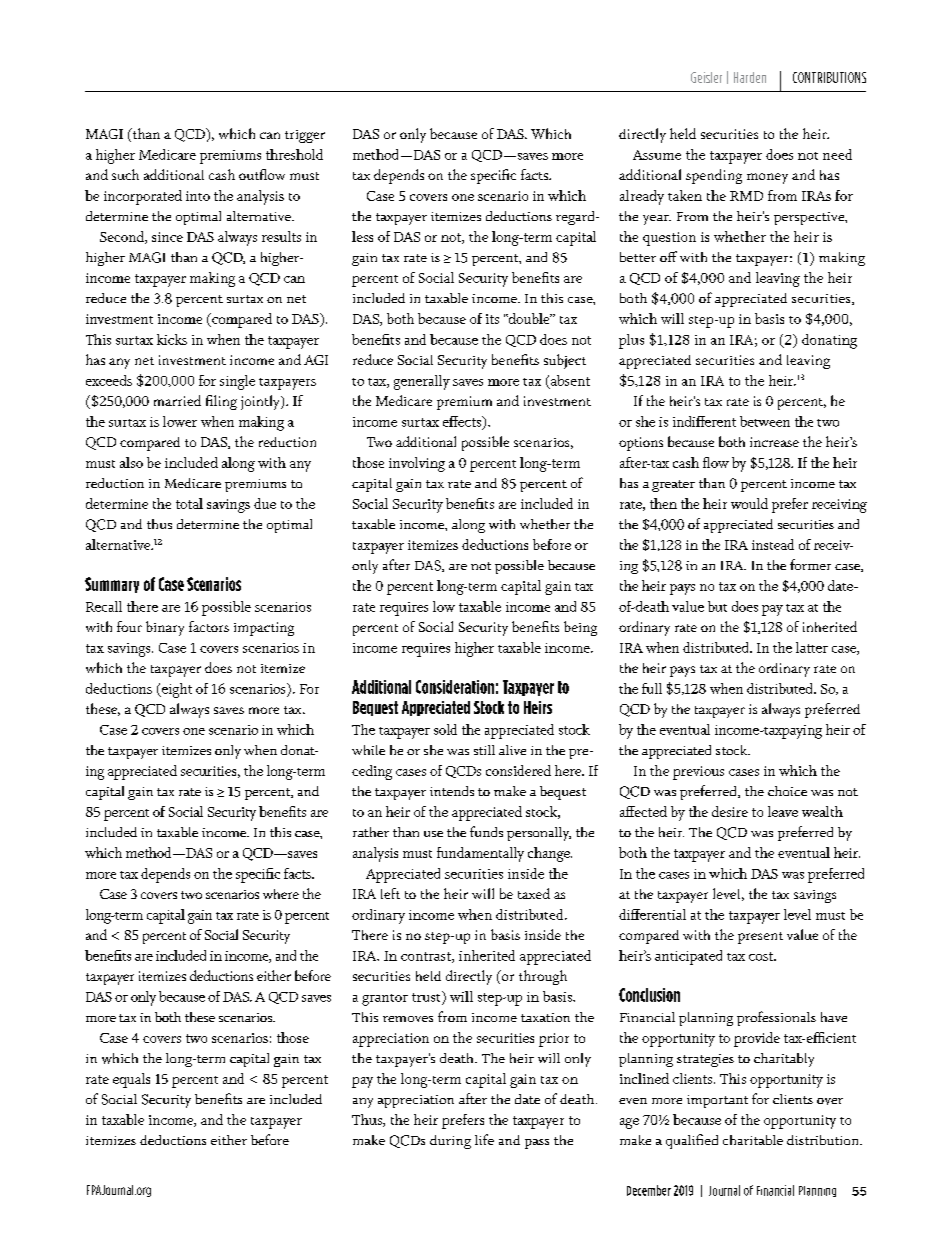 This screenshot has width=952, height=1237. Describe the element at coordinates (131, 1080) in the screenshot. I see `equals` at that location.
